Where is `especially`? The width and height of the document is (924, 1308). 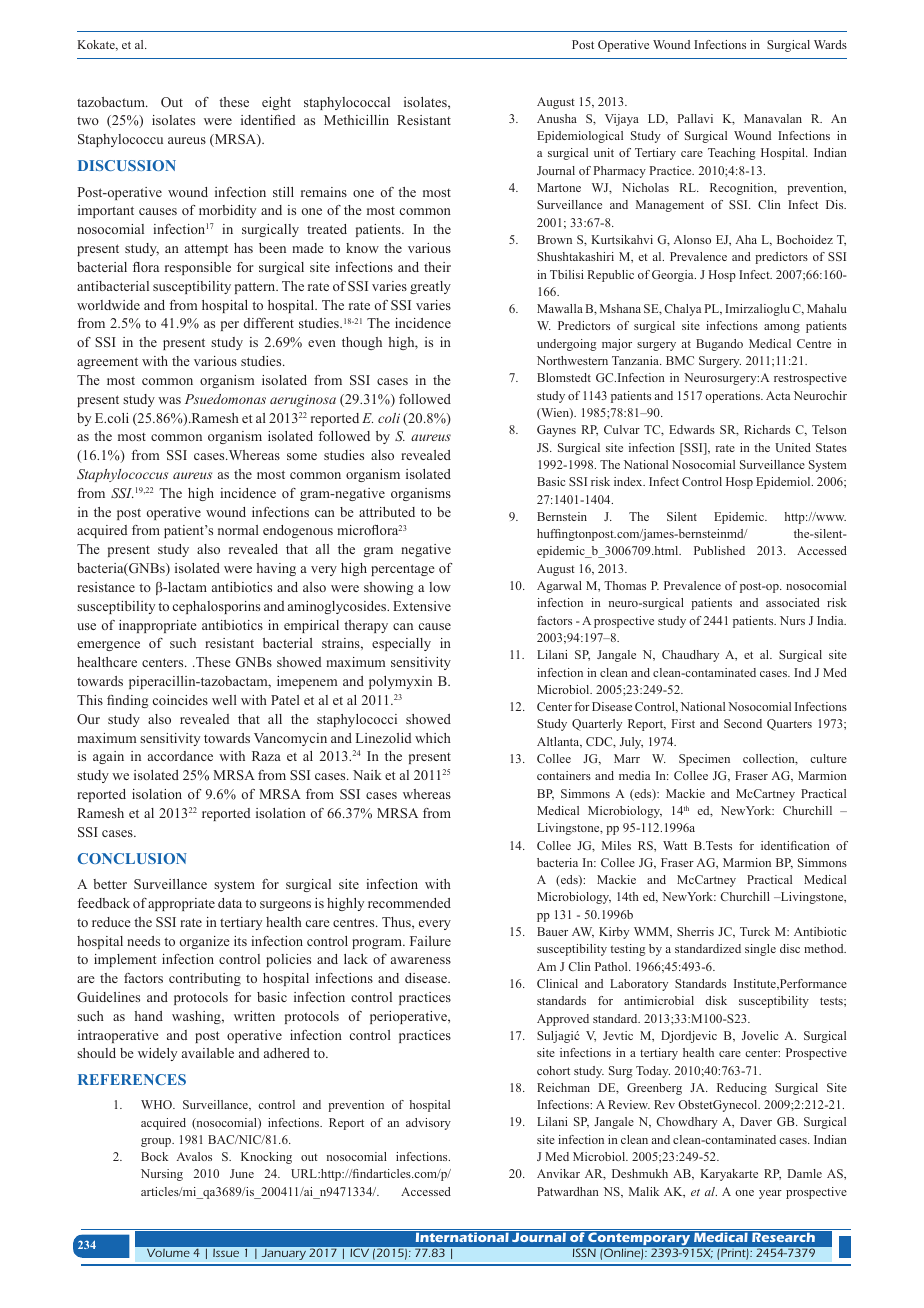 especially is located at coordinates (401, 644).
